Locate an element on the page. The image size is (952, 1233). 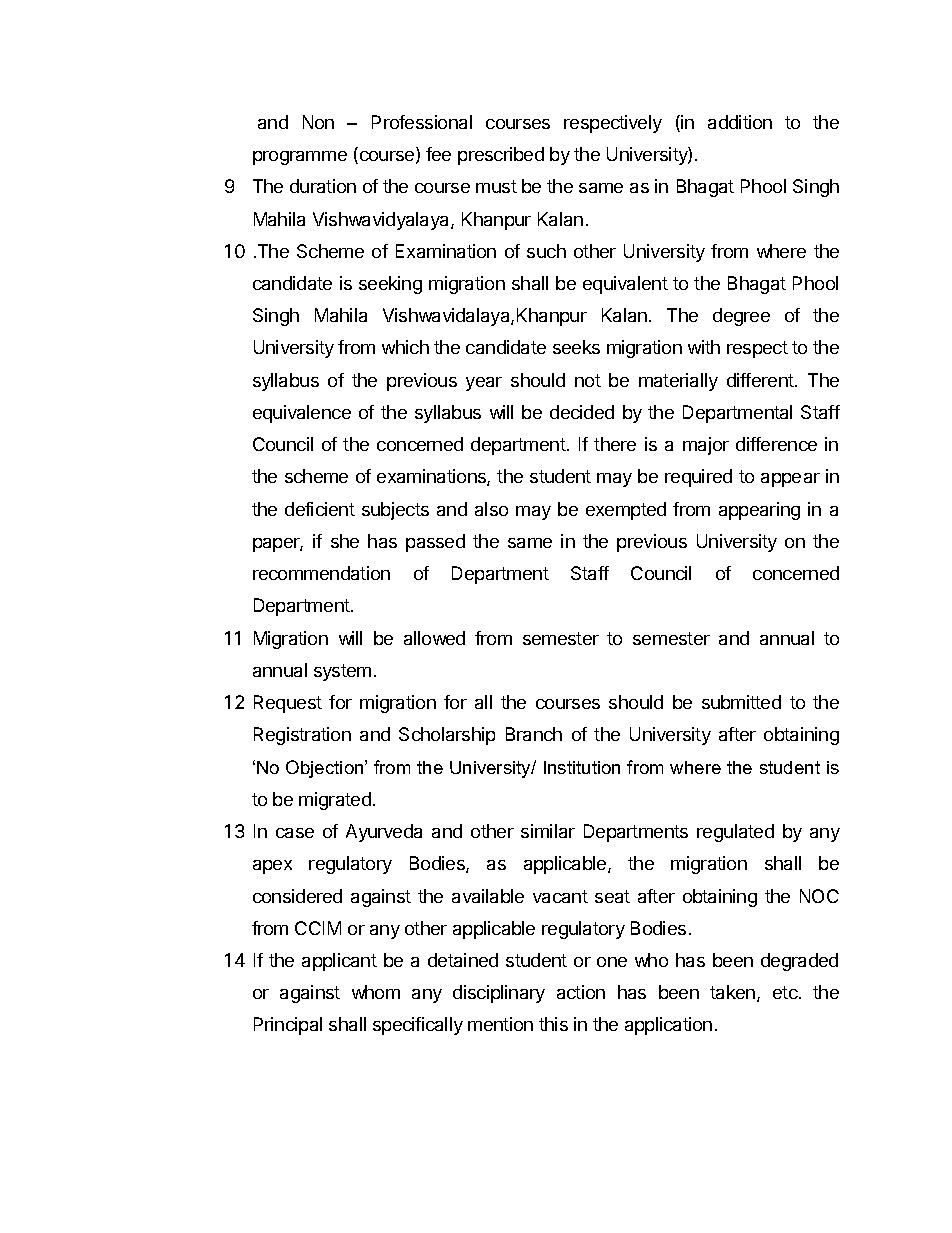
Non is located at coordinates (318, 122).
